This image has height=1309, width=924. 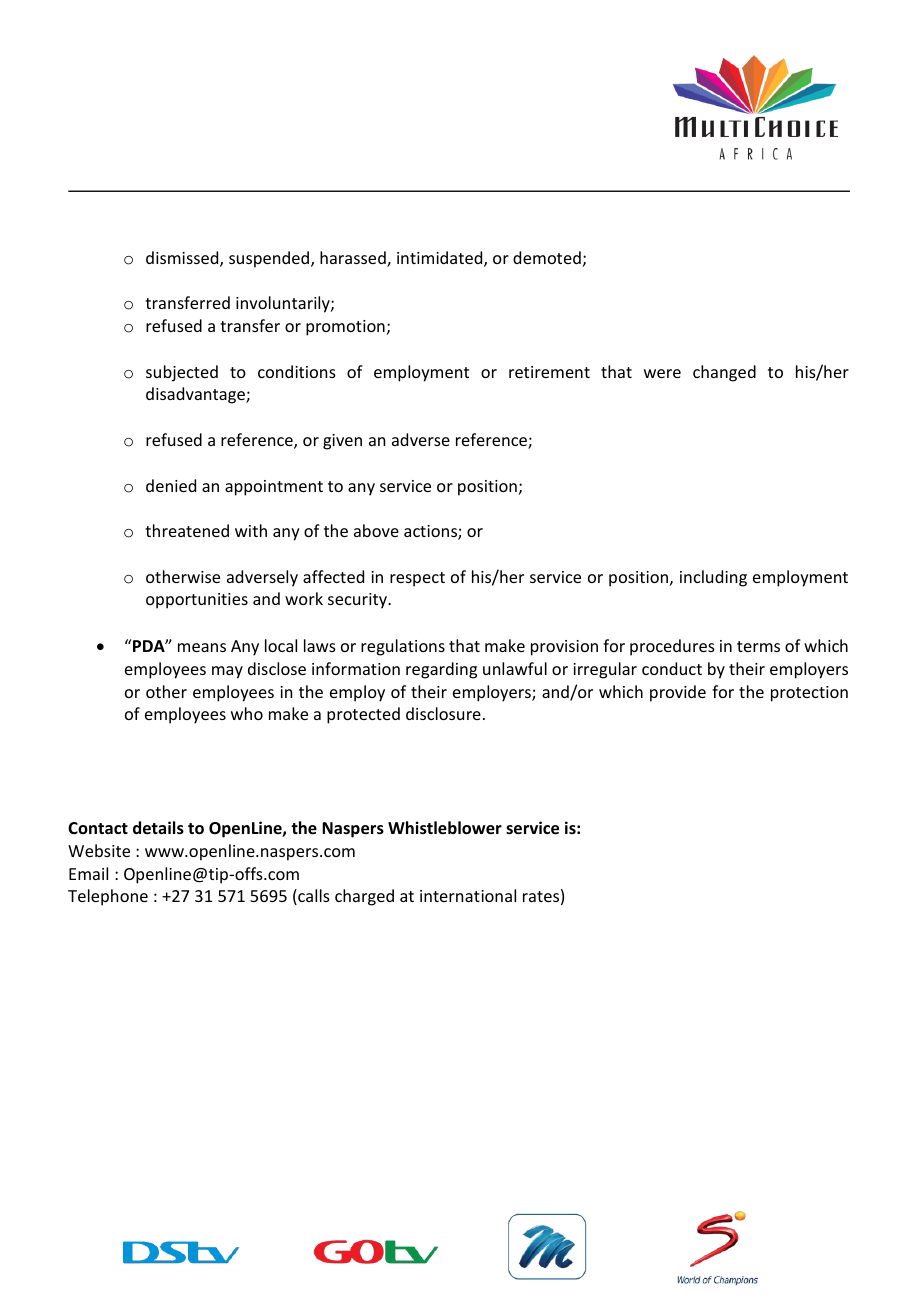 I want to click on may, so click(x=227, y=672).
